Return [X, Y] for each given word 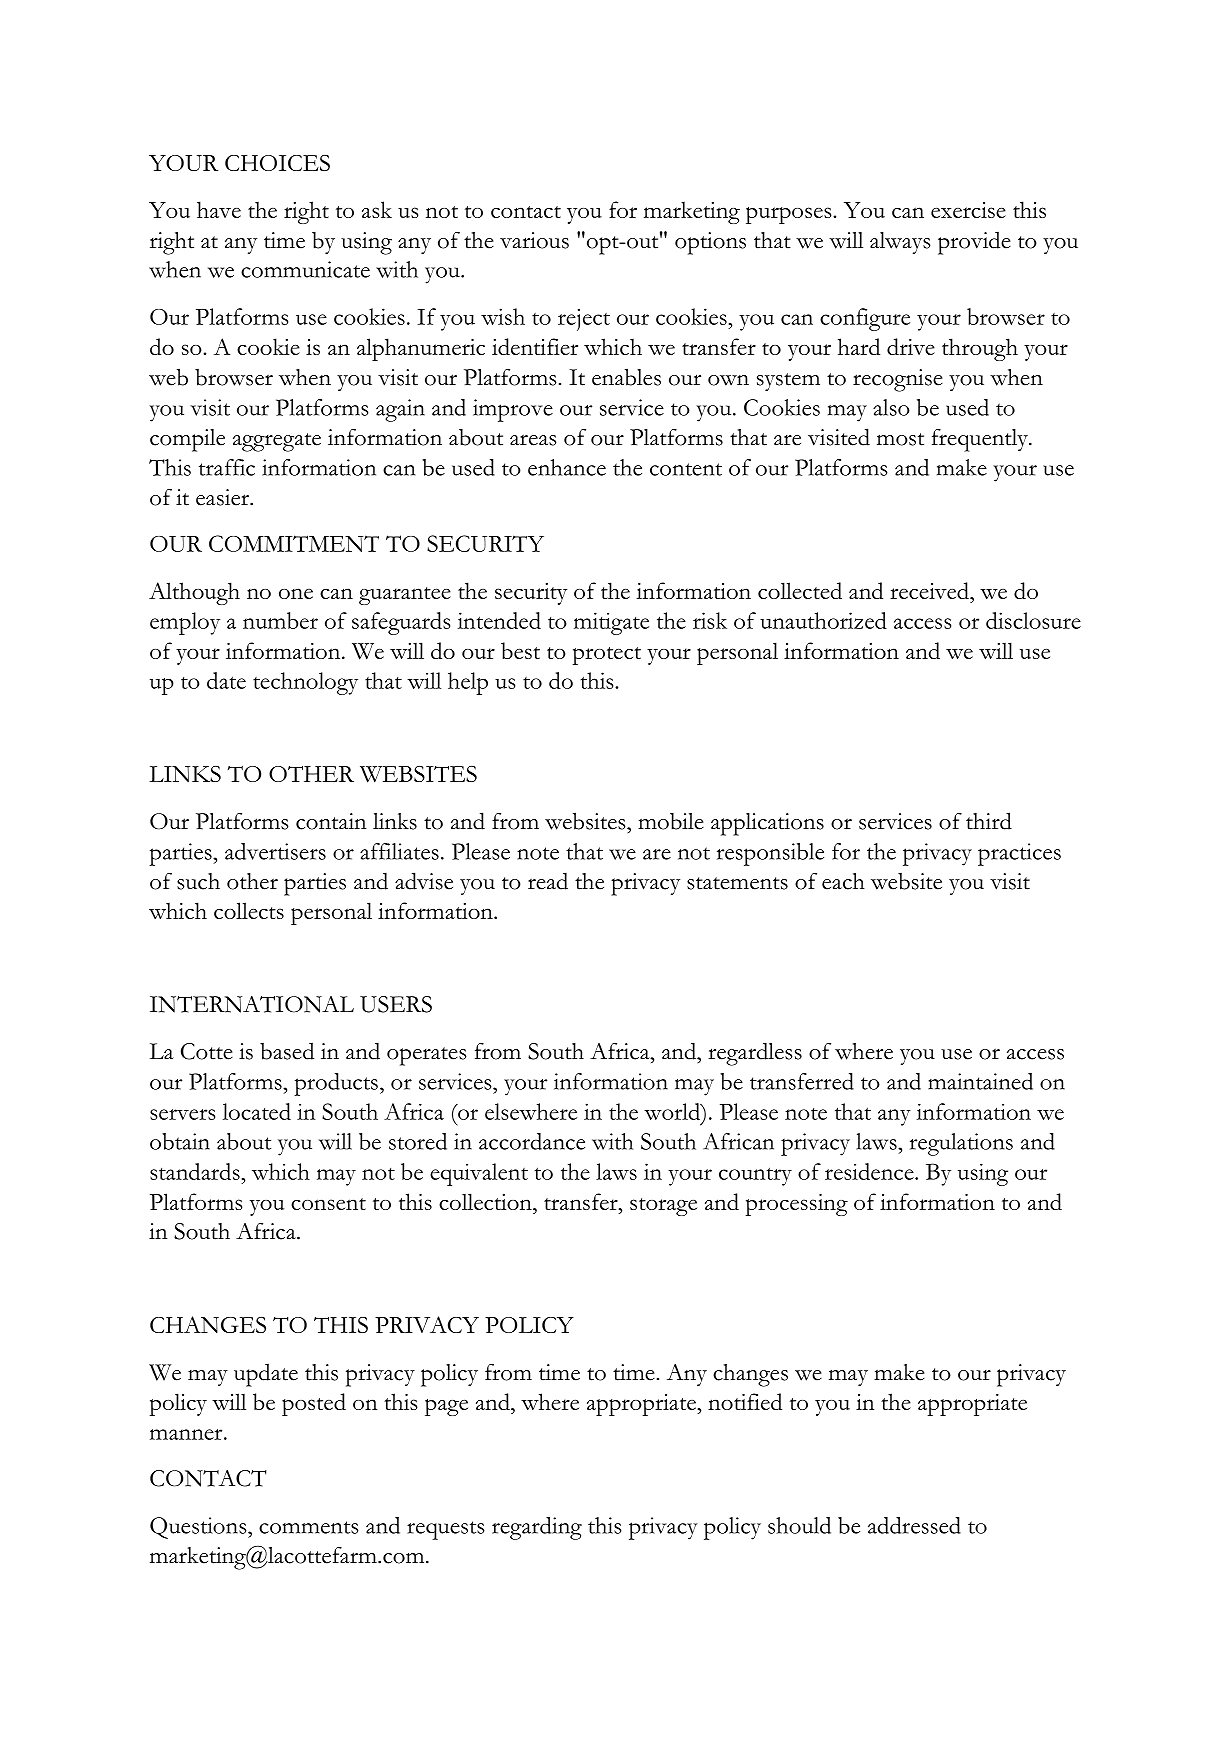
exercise [968, 210]
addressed [914, 1525]
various [534, 240]
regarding [537, 1528]
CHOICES [277, 163]
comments [309, 1527]
